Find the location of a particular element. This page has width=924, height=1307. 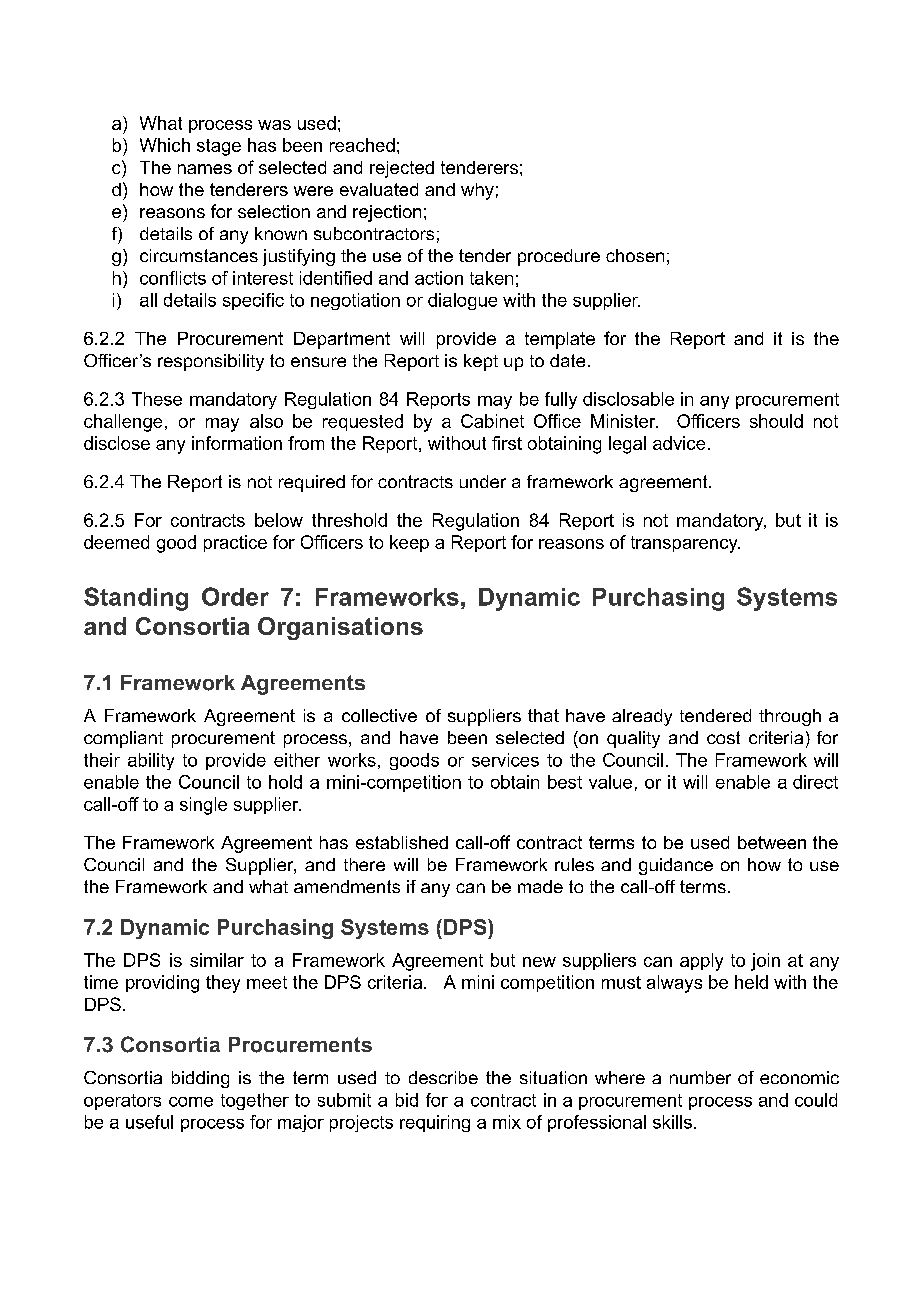

advice is located at coordinates (679, 443).
